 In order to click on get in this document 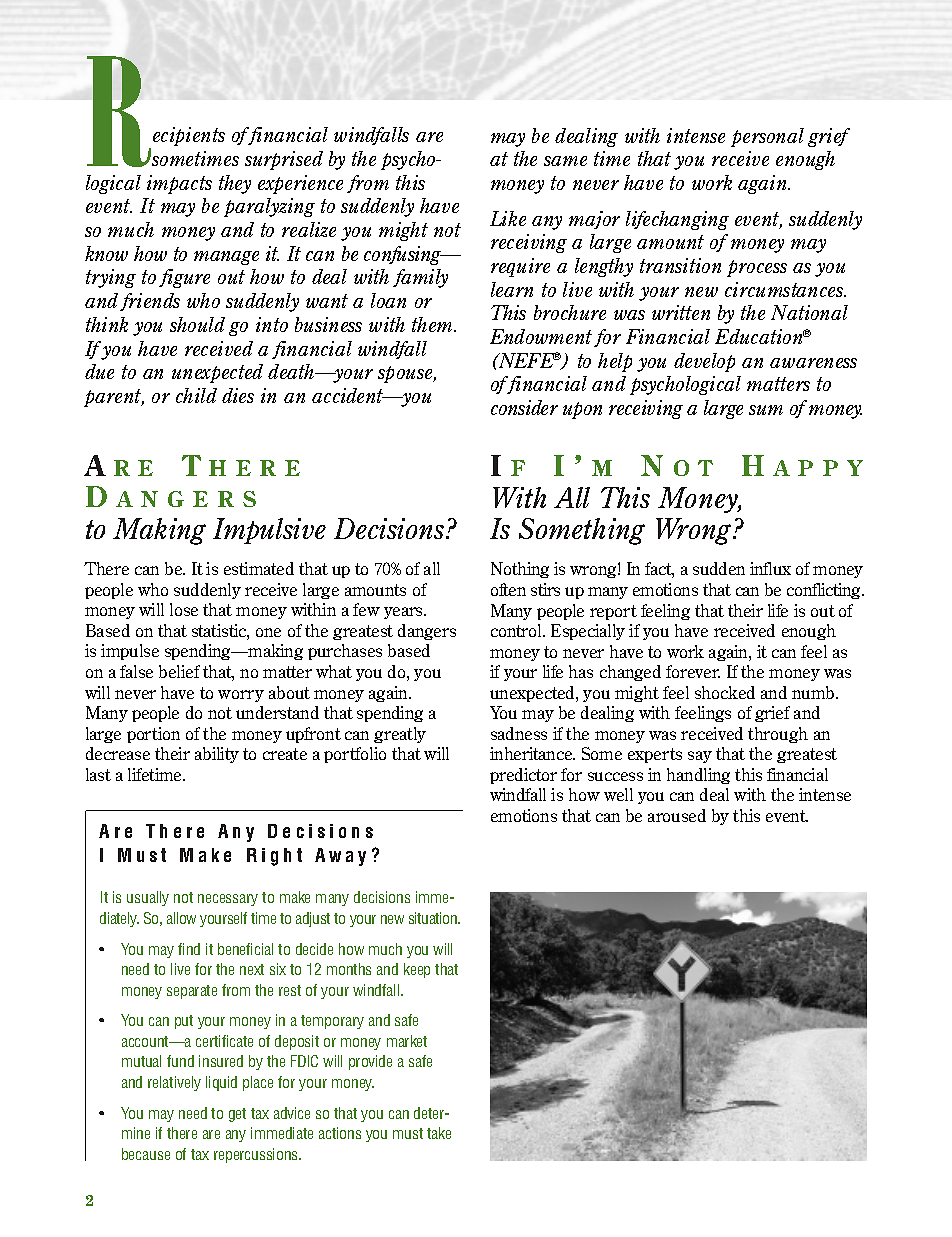, I will do `click(237, 1115)`.
